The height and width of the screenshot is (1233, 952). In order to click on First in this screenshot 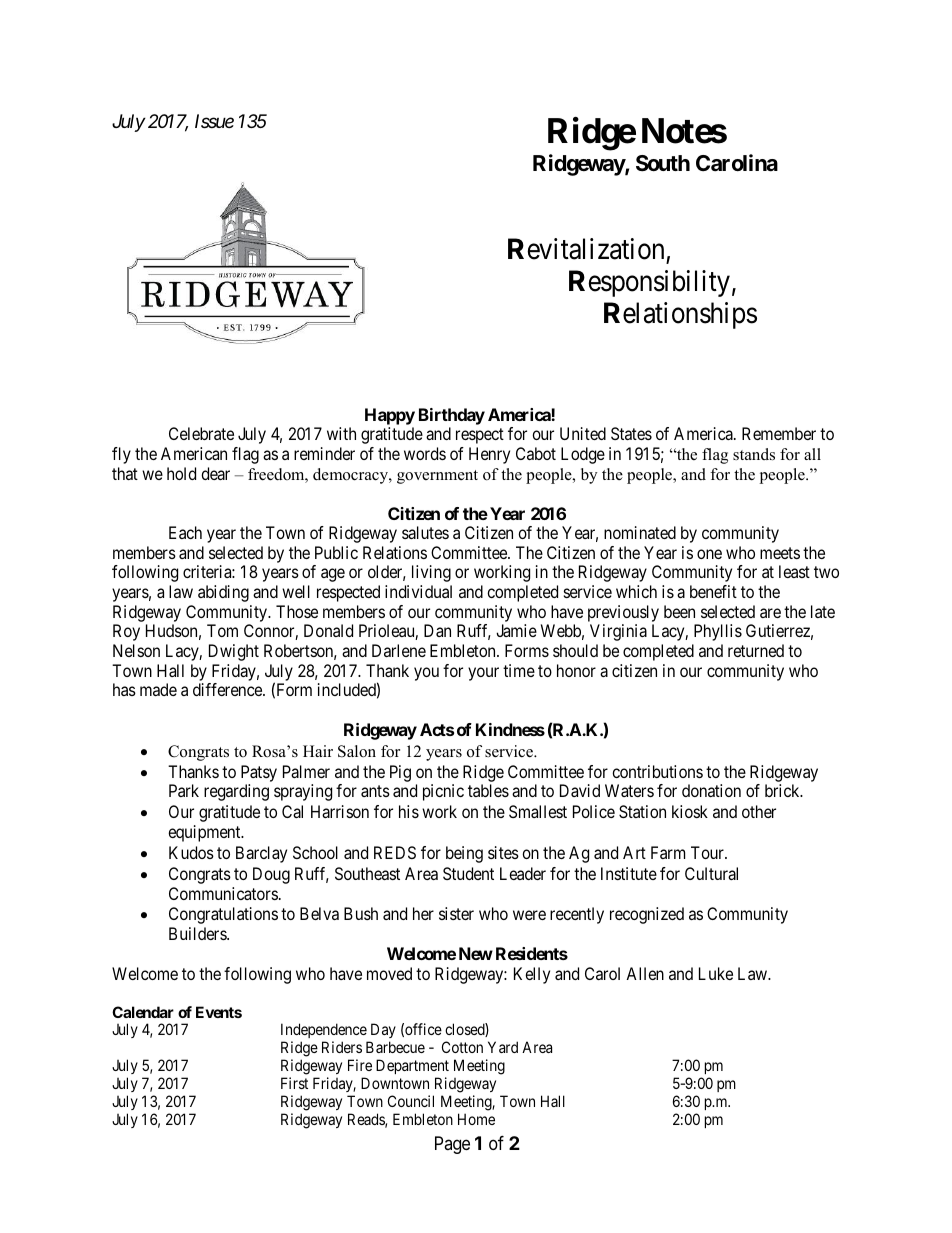, I will do `click(294, 1083)`.
